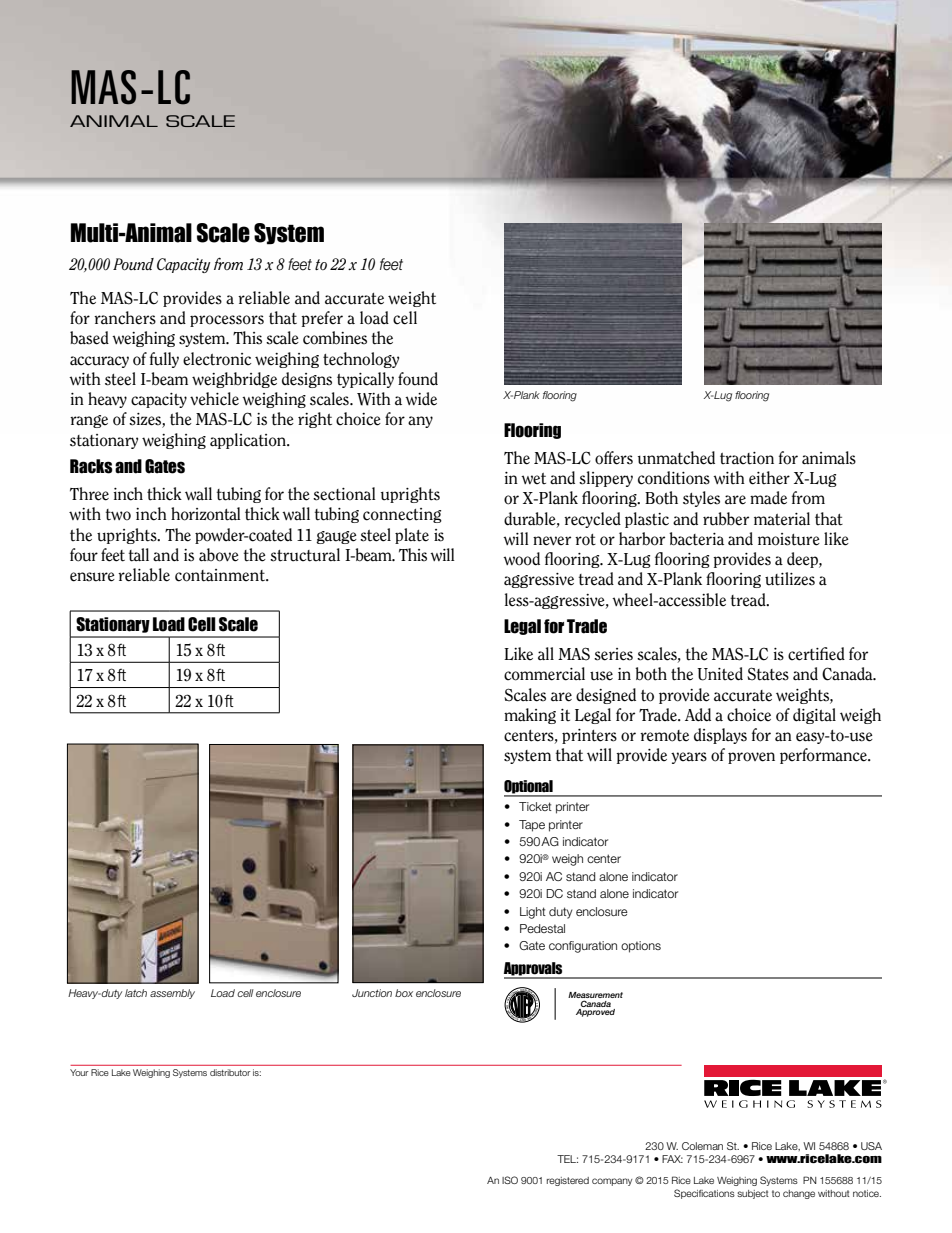 The image size is (952, 1233). Describe the element at coordinates (814, 716) in the screenshot. I see `digital` at that location.
